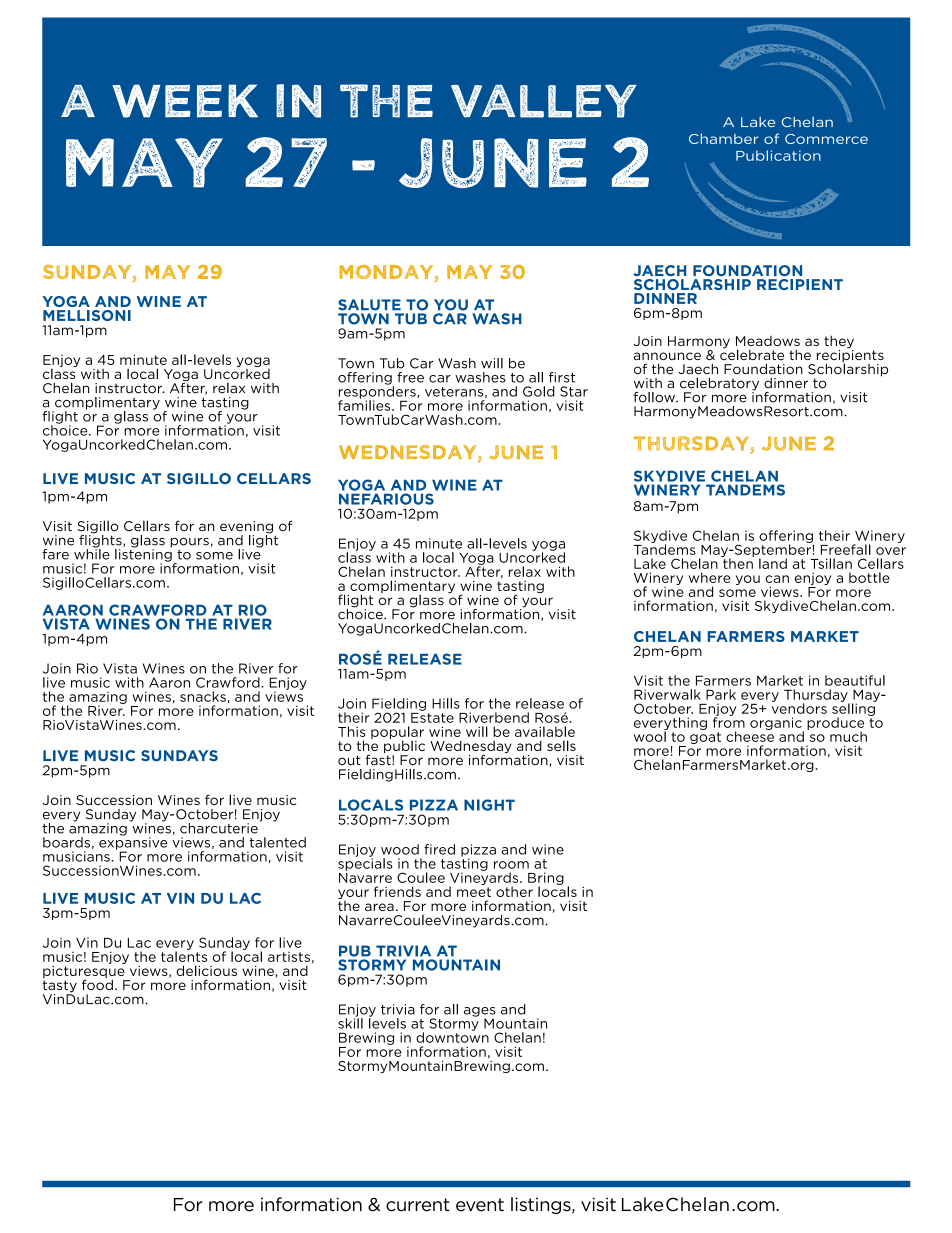  I want to click on beautiful, so click(855, 680).
